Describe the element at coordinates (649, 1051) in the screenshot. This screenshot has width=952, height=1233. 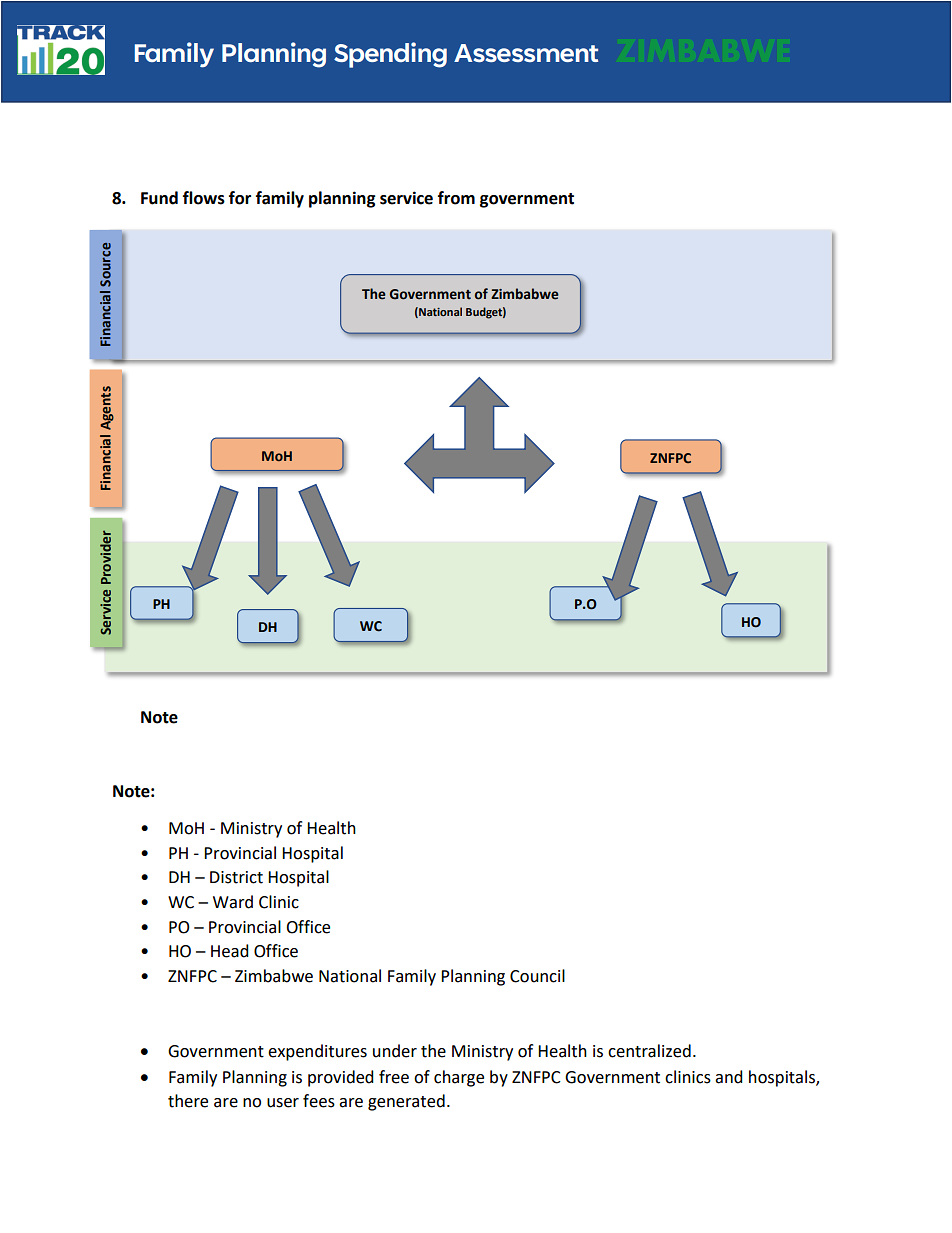
I see `centralized` at that location.
